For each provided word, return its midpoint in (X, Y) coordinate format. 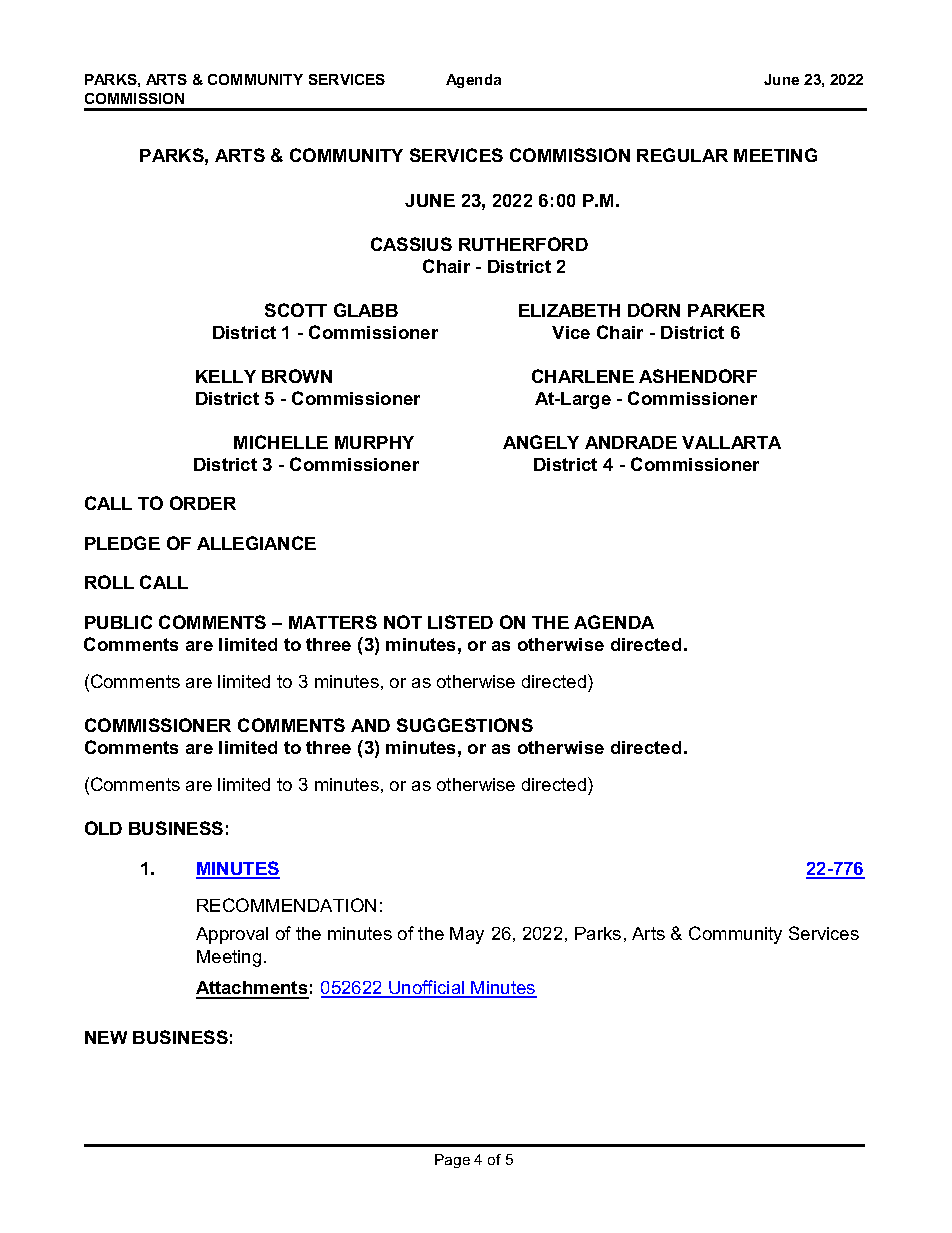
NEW (106, 1037)
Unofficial (427, 988)
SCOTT (296, 310)
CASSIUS (411, 244)
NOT (403, 622)
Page (452, 1161)
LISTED (460, 622)
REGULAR (682, 155)
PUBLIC (118, 622)
